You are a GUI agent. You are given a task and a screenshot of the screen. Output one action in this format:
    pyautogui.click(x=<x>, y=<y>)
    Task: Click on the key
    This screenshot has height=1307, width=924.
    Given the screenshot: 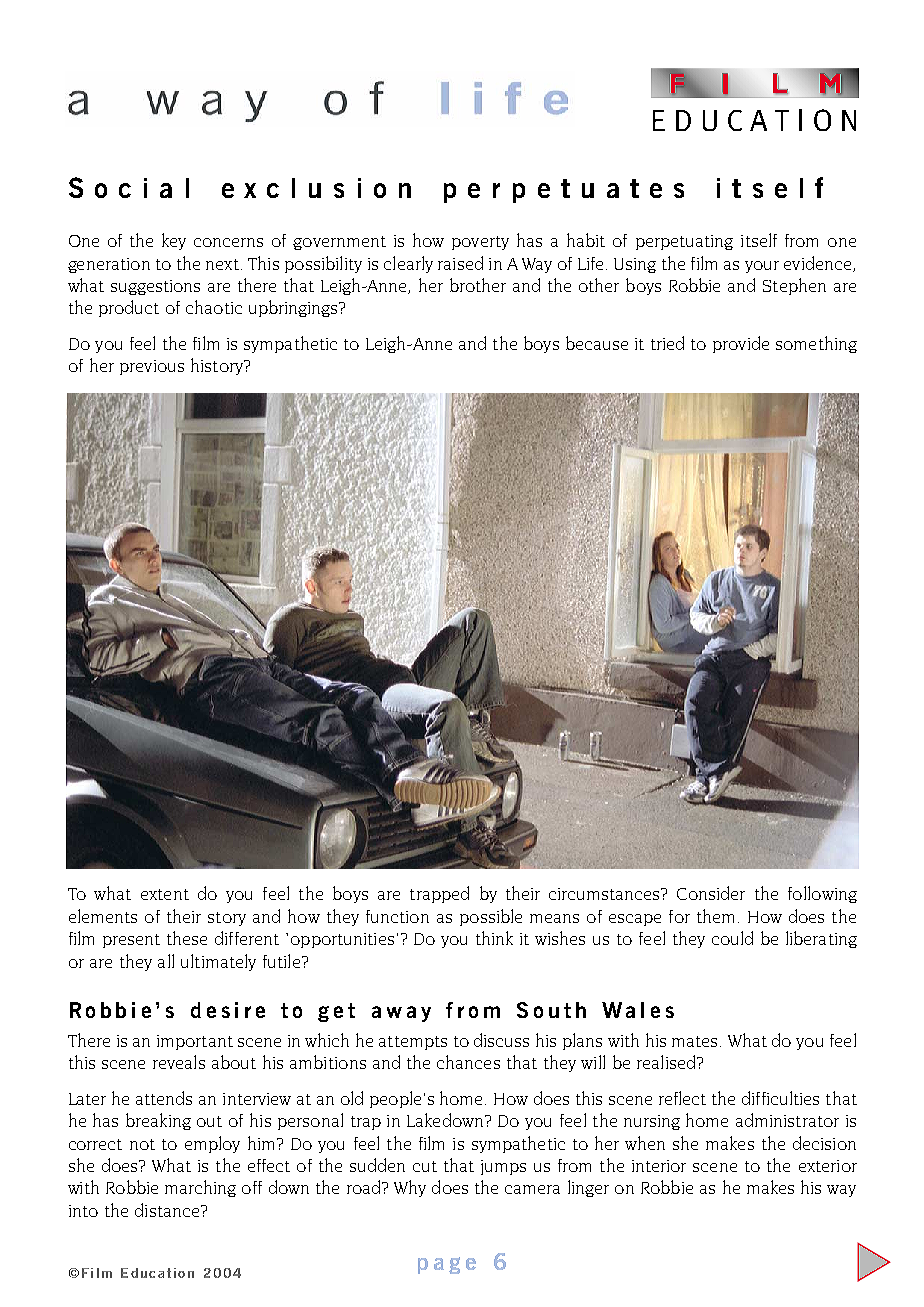 What is the action you would take?
    pyautogui.click(x=174, y=241)
